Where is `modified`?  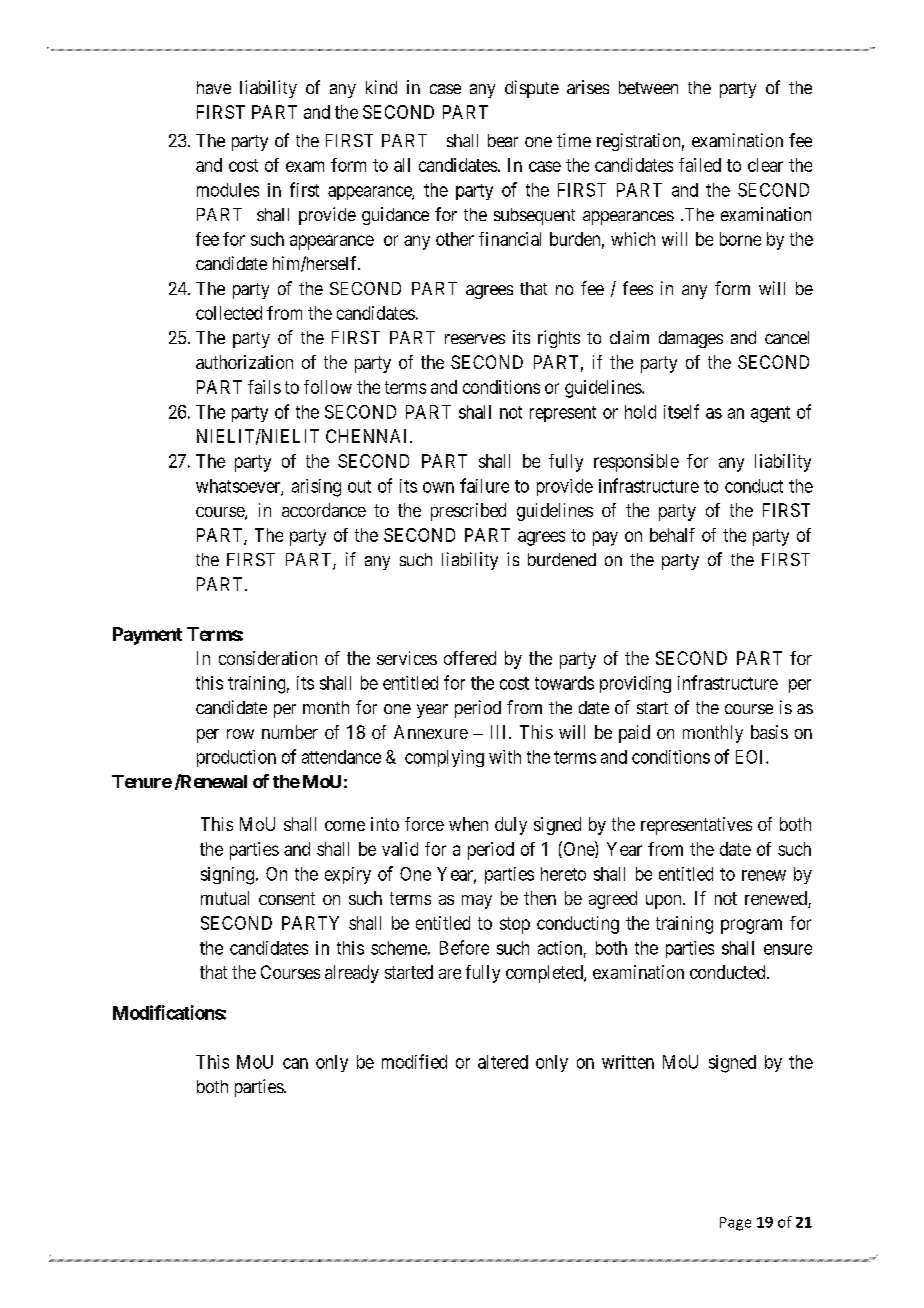 modified is located at coordinates (414, 1061).
